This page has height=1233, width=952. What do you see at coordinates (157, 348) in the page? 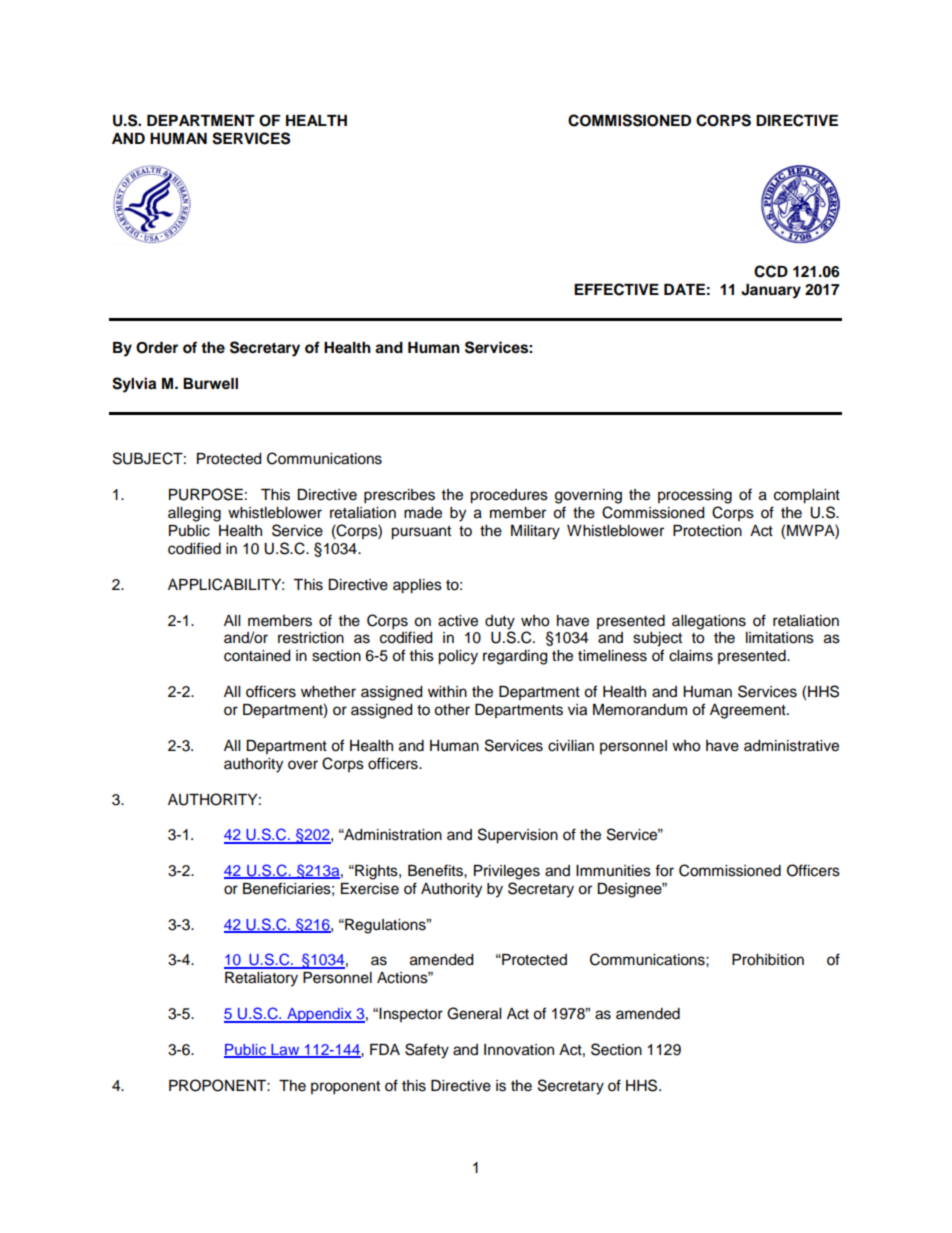
I see `Order` at bounding box center [157, 348].
